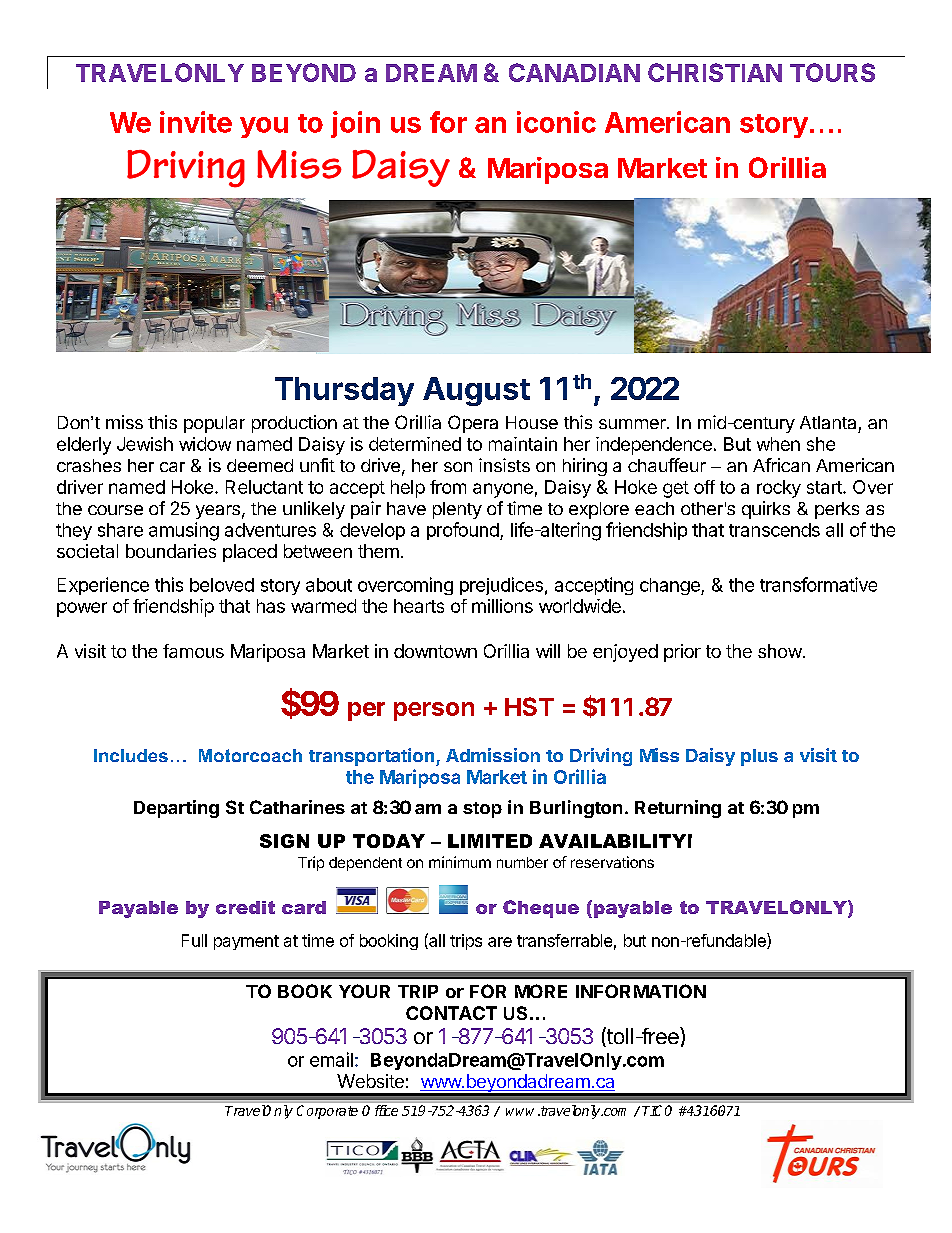 This screenshot has width=952, height=1233. I want to click on Opera, so click(473, 424).
